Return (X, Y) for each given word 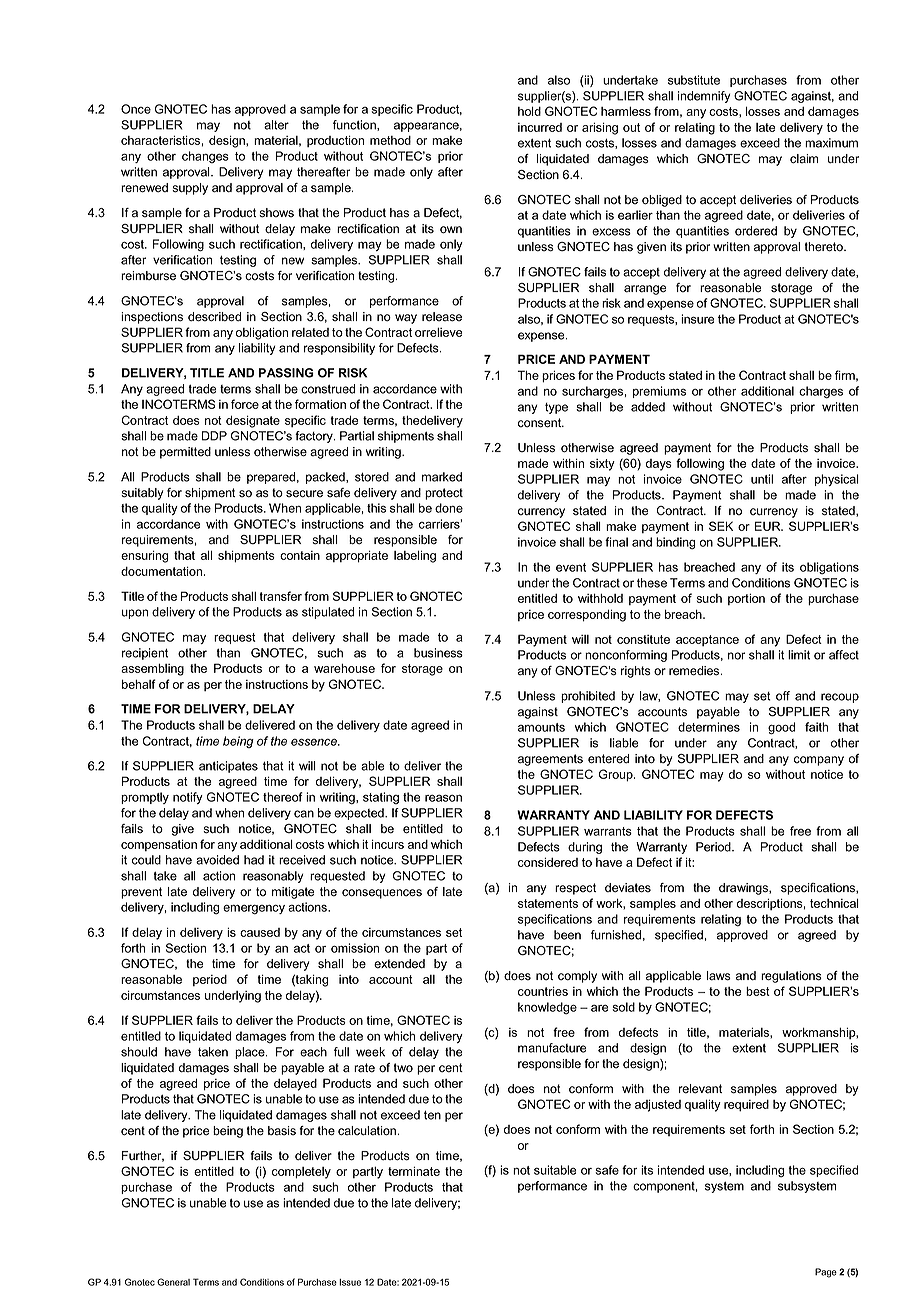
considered (548, 862)
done (449, 508)
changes (205, 157)
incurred (540, 127)
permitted (185, 453)
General (173, 1282)
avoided (217, 860)
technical (834, 903)
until (762, 479)
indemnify (704, 97)
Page (826, 1273)
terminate (414, 1171)
